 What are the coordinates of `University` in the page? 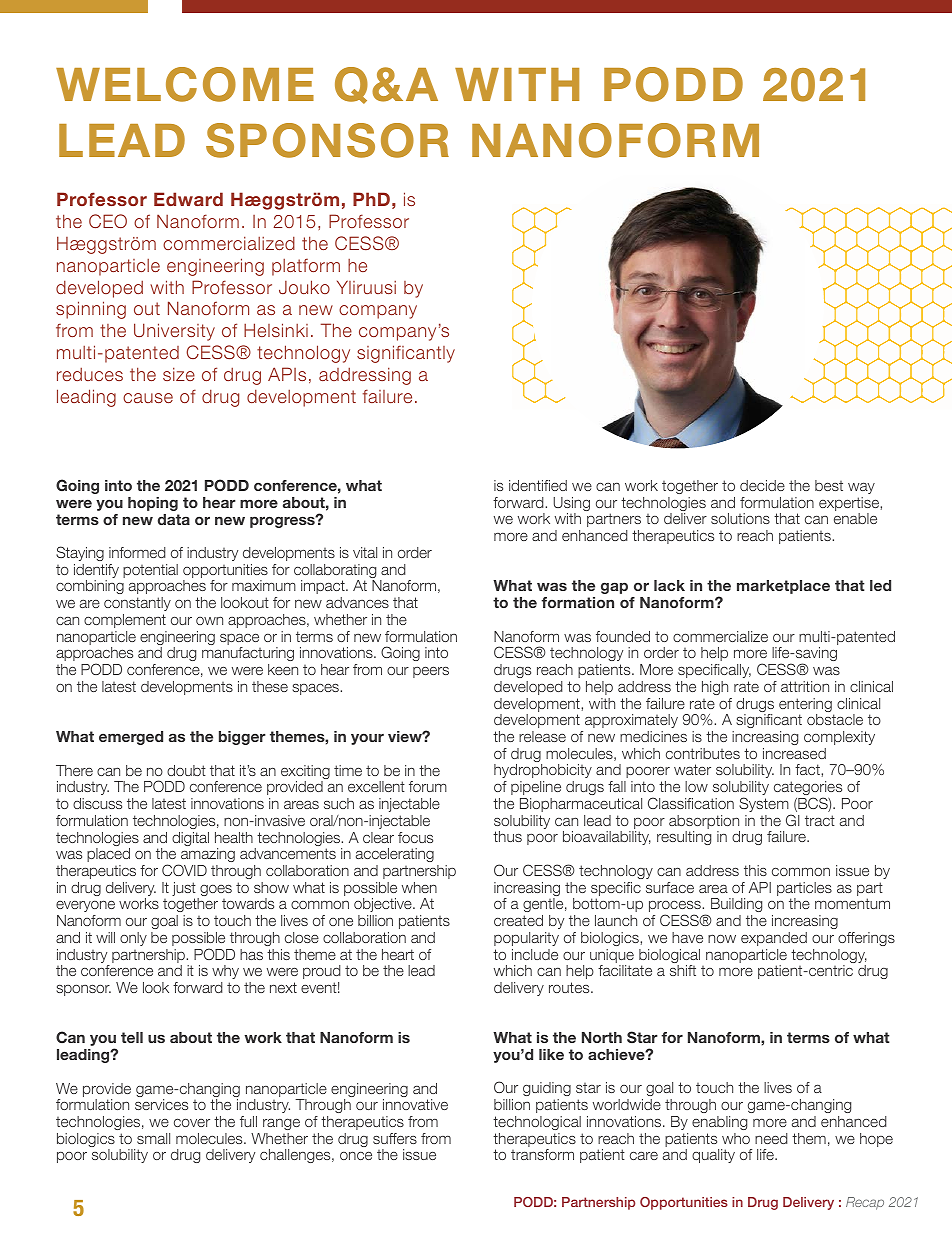 It's located at (174, 332).
